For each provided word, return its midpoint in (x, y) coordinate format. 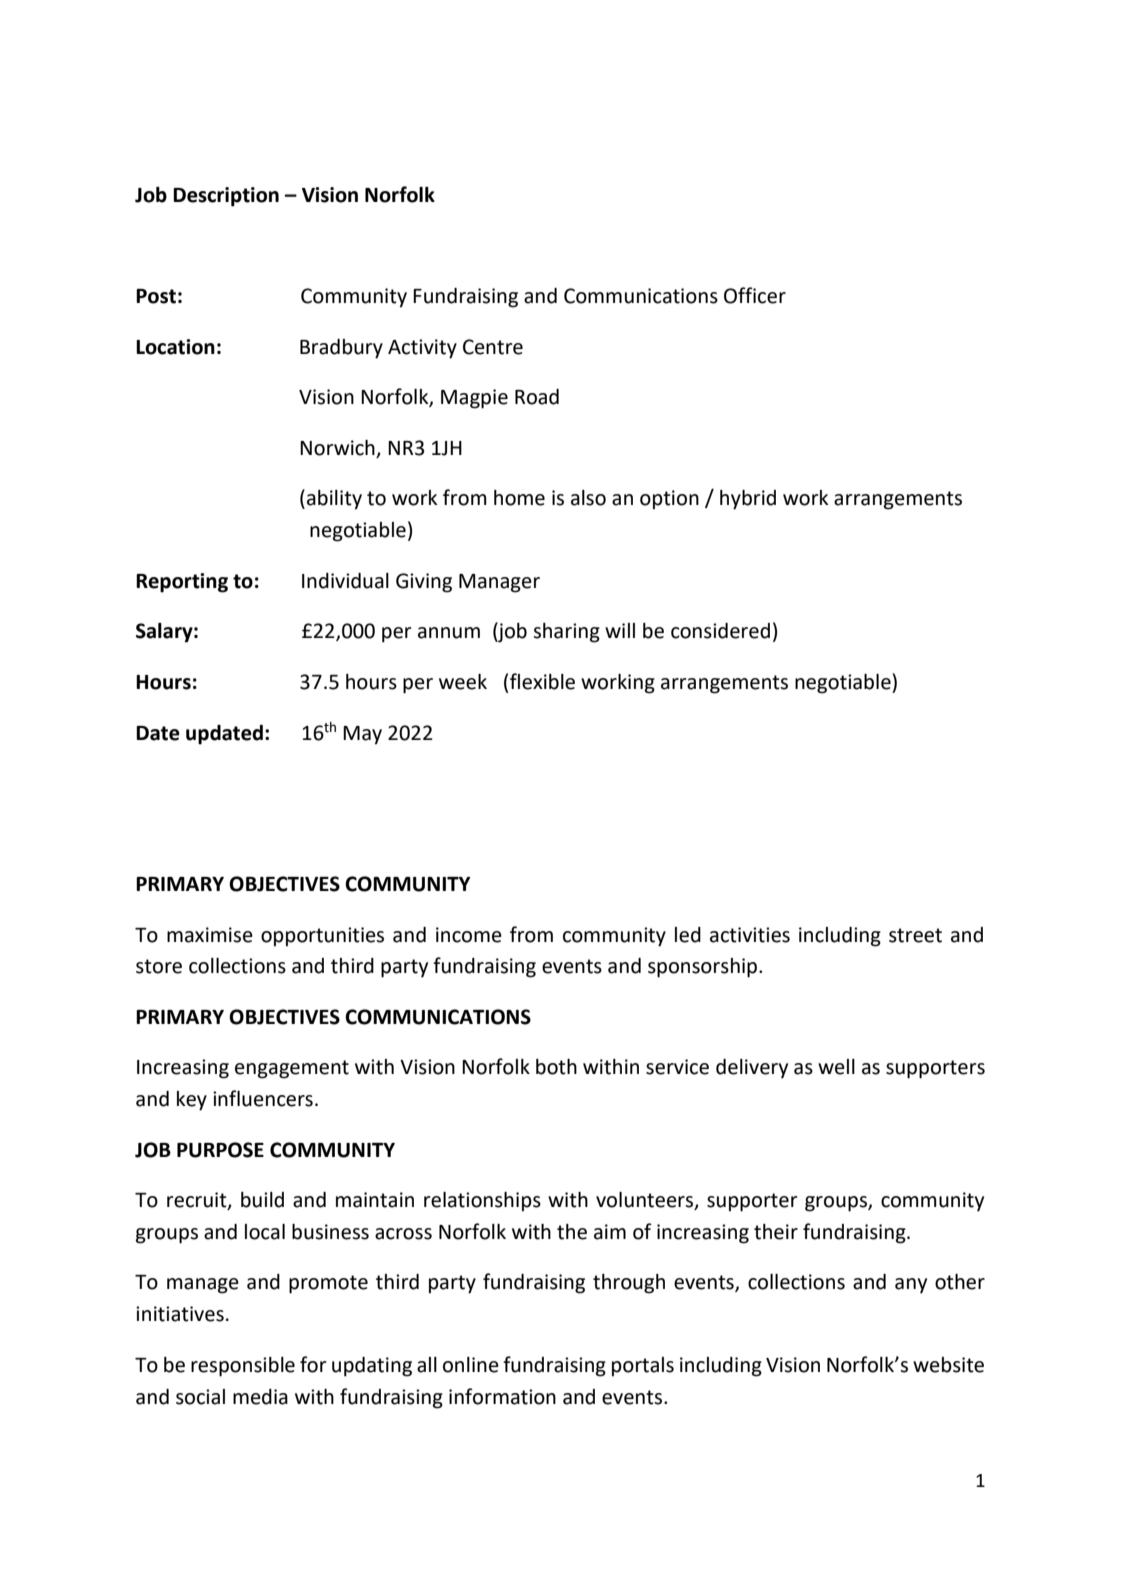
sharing (566, 633)
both (556, 1067)
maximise (210, 935)
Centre (493, 347)
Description (226, 197)
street (915, 935)
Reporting (182, 583)
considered (720, 631)
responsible (243, 1367)
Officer (755, 295)
